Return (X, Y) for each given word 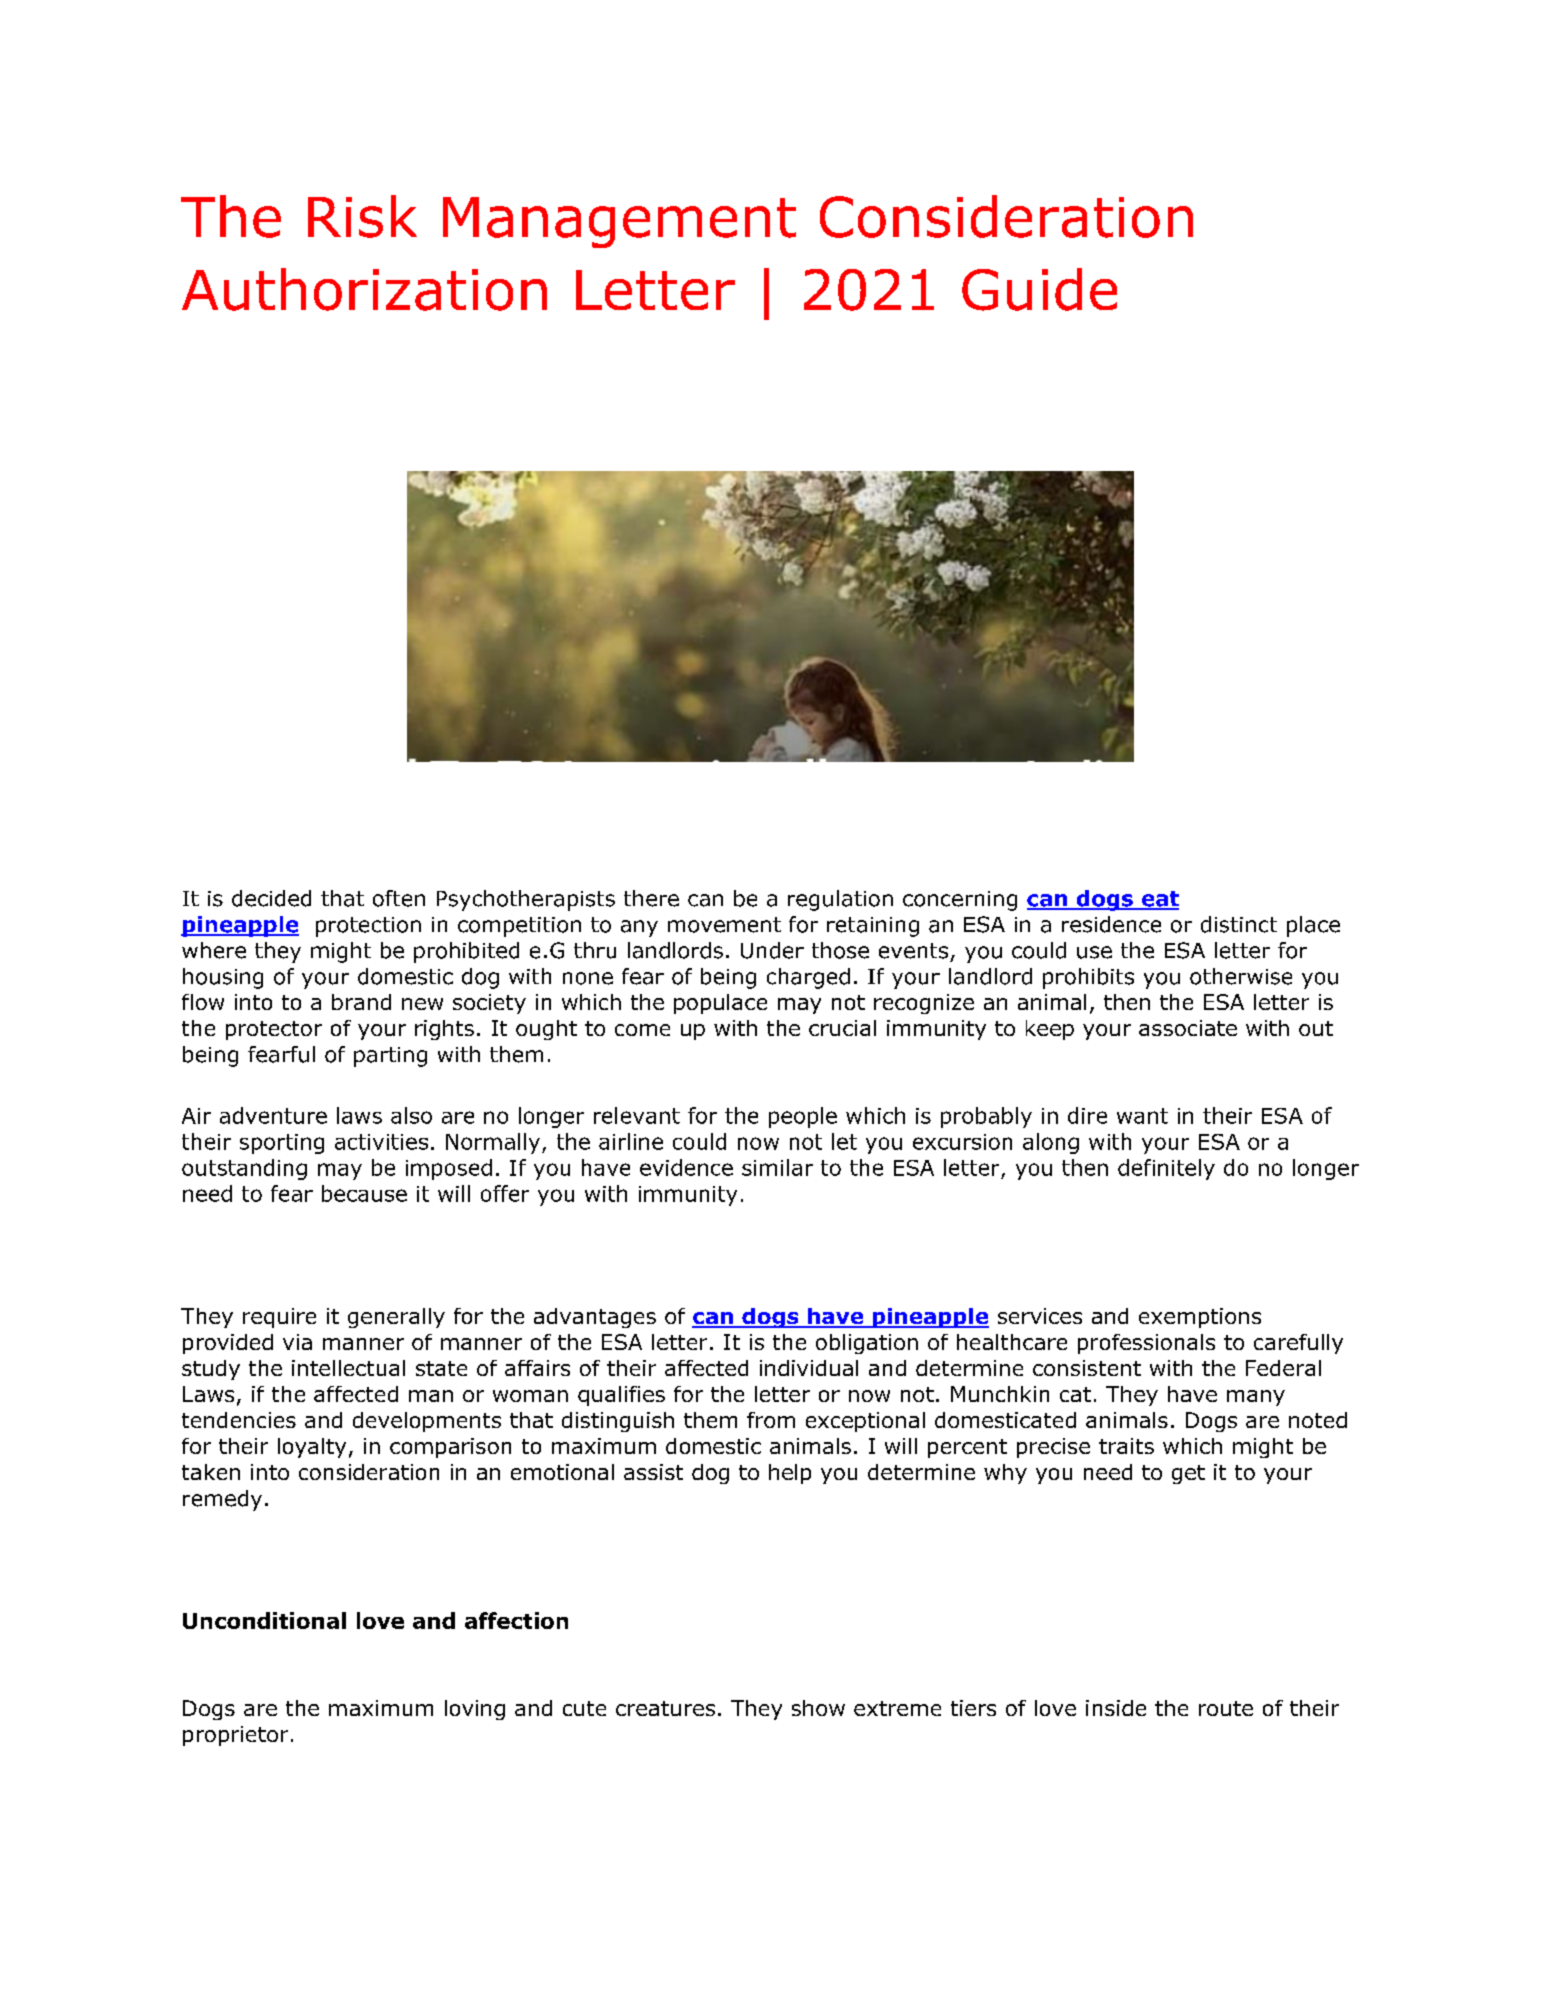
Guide (1039, 289)
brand (361, 1002)
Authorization (364, 289)
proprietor (235, 1736)
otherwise (1241, 976)
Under (772, 950)
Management (619, 222)
